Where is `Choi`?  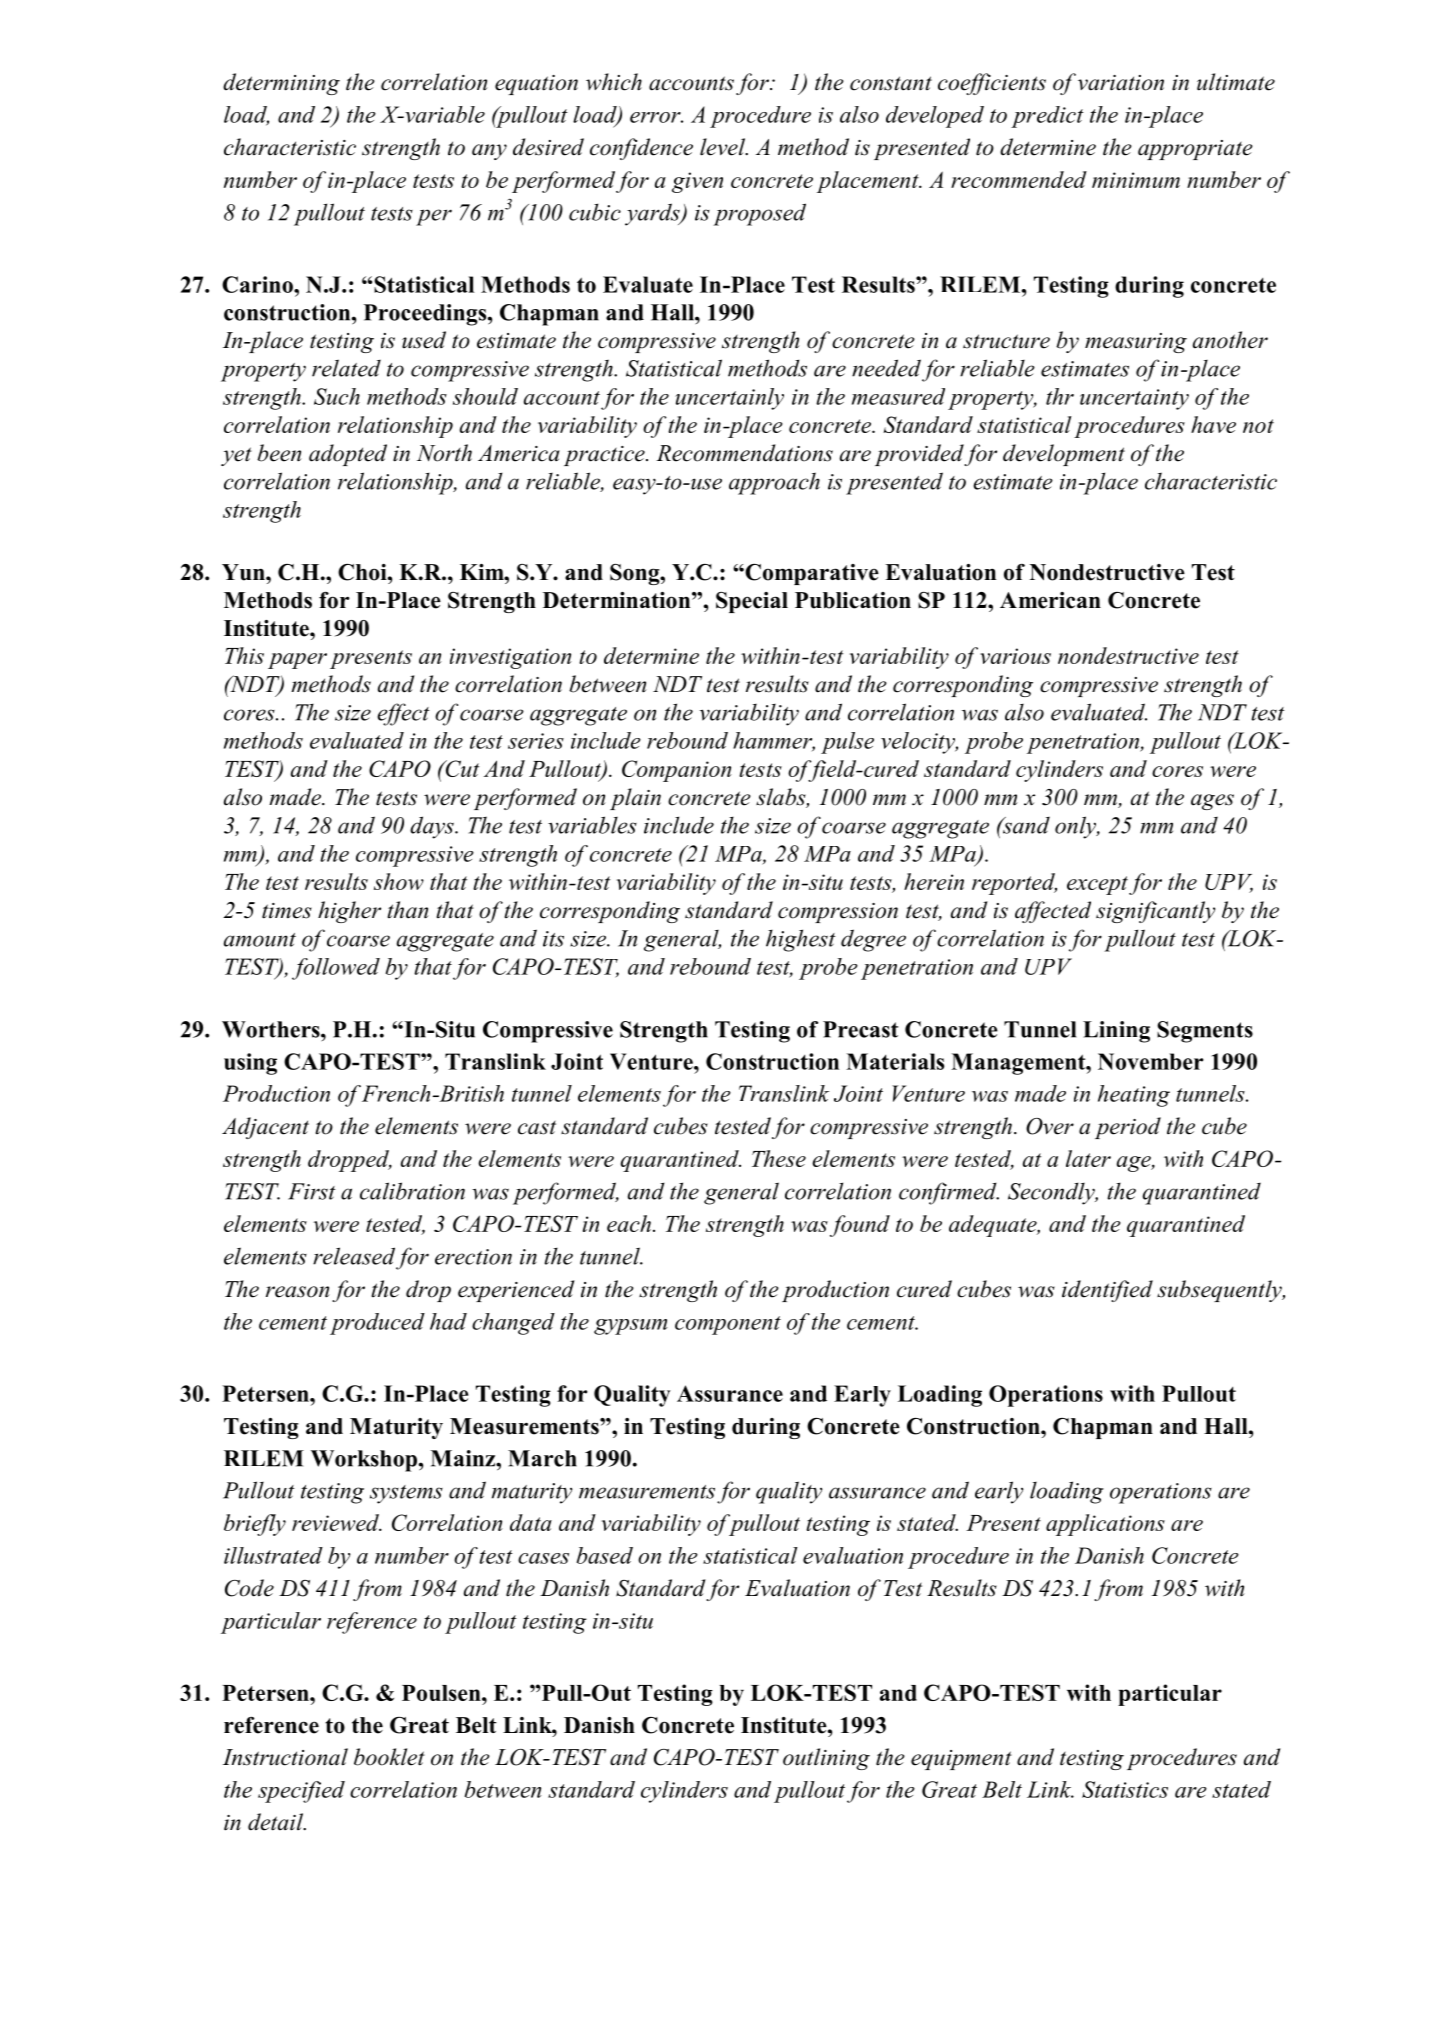
Choi is located at coordinates (363, 572).
